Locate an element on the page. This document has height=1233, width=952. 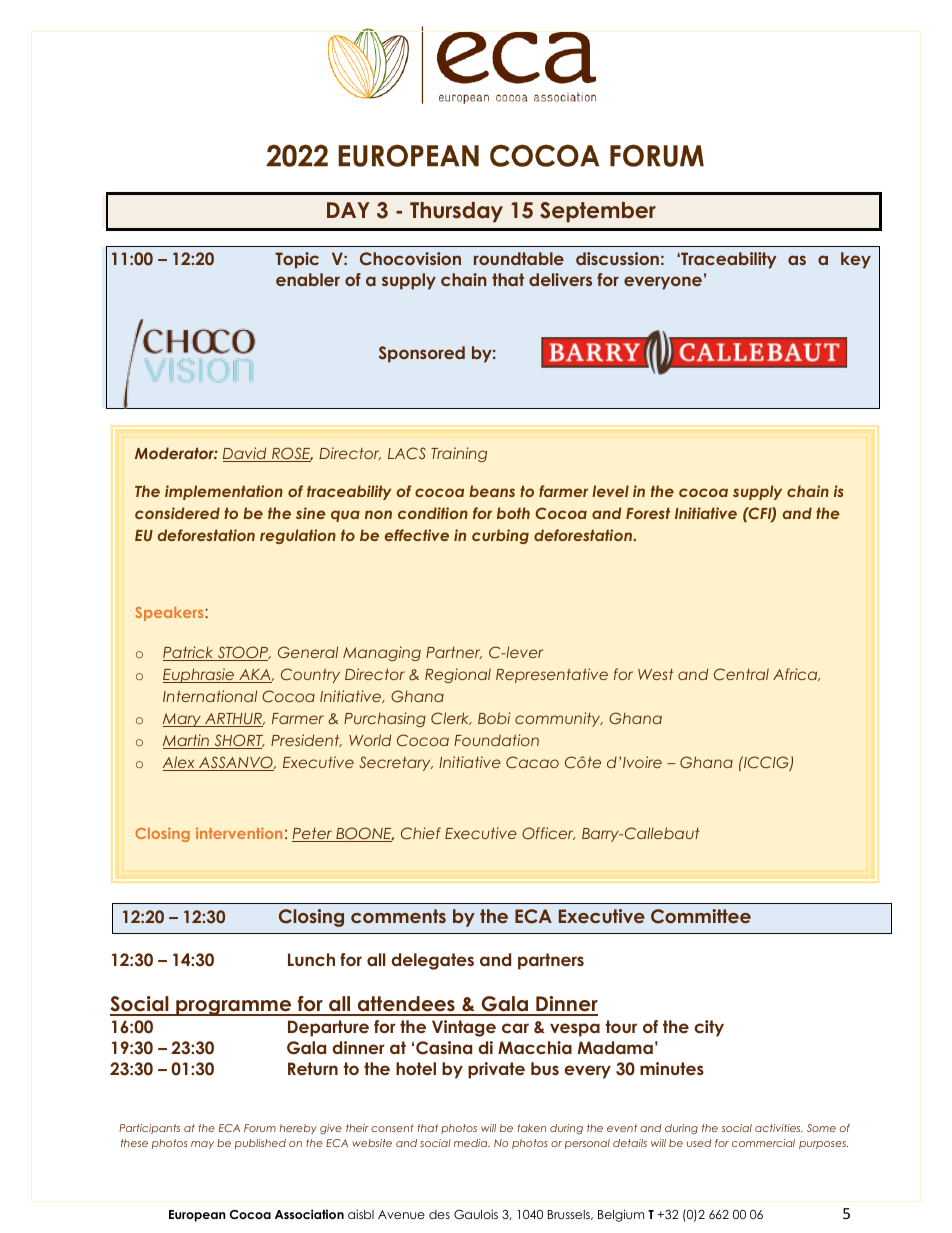
roundtable is located at coordinates (519, 258).
